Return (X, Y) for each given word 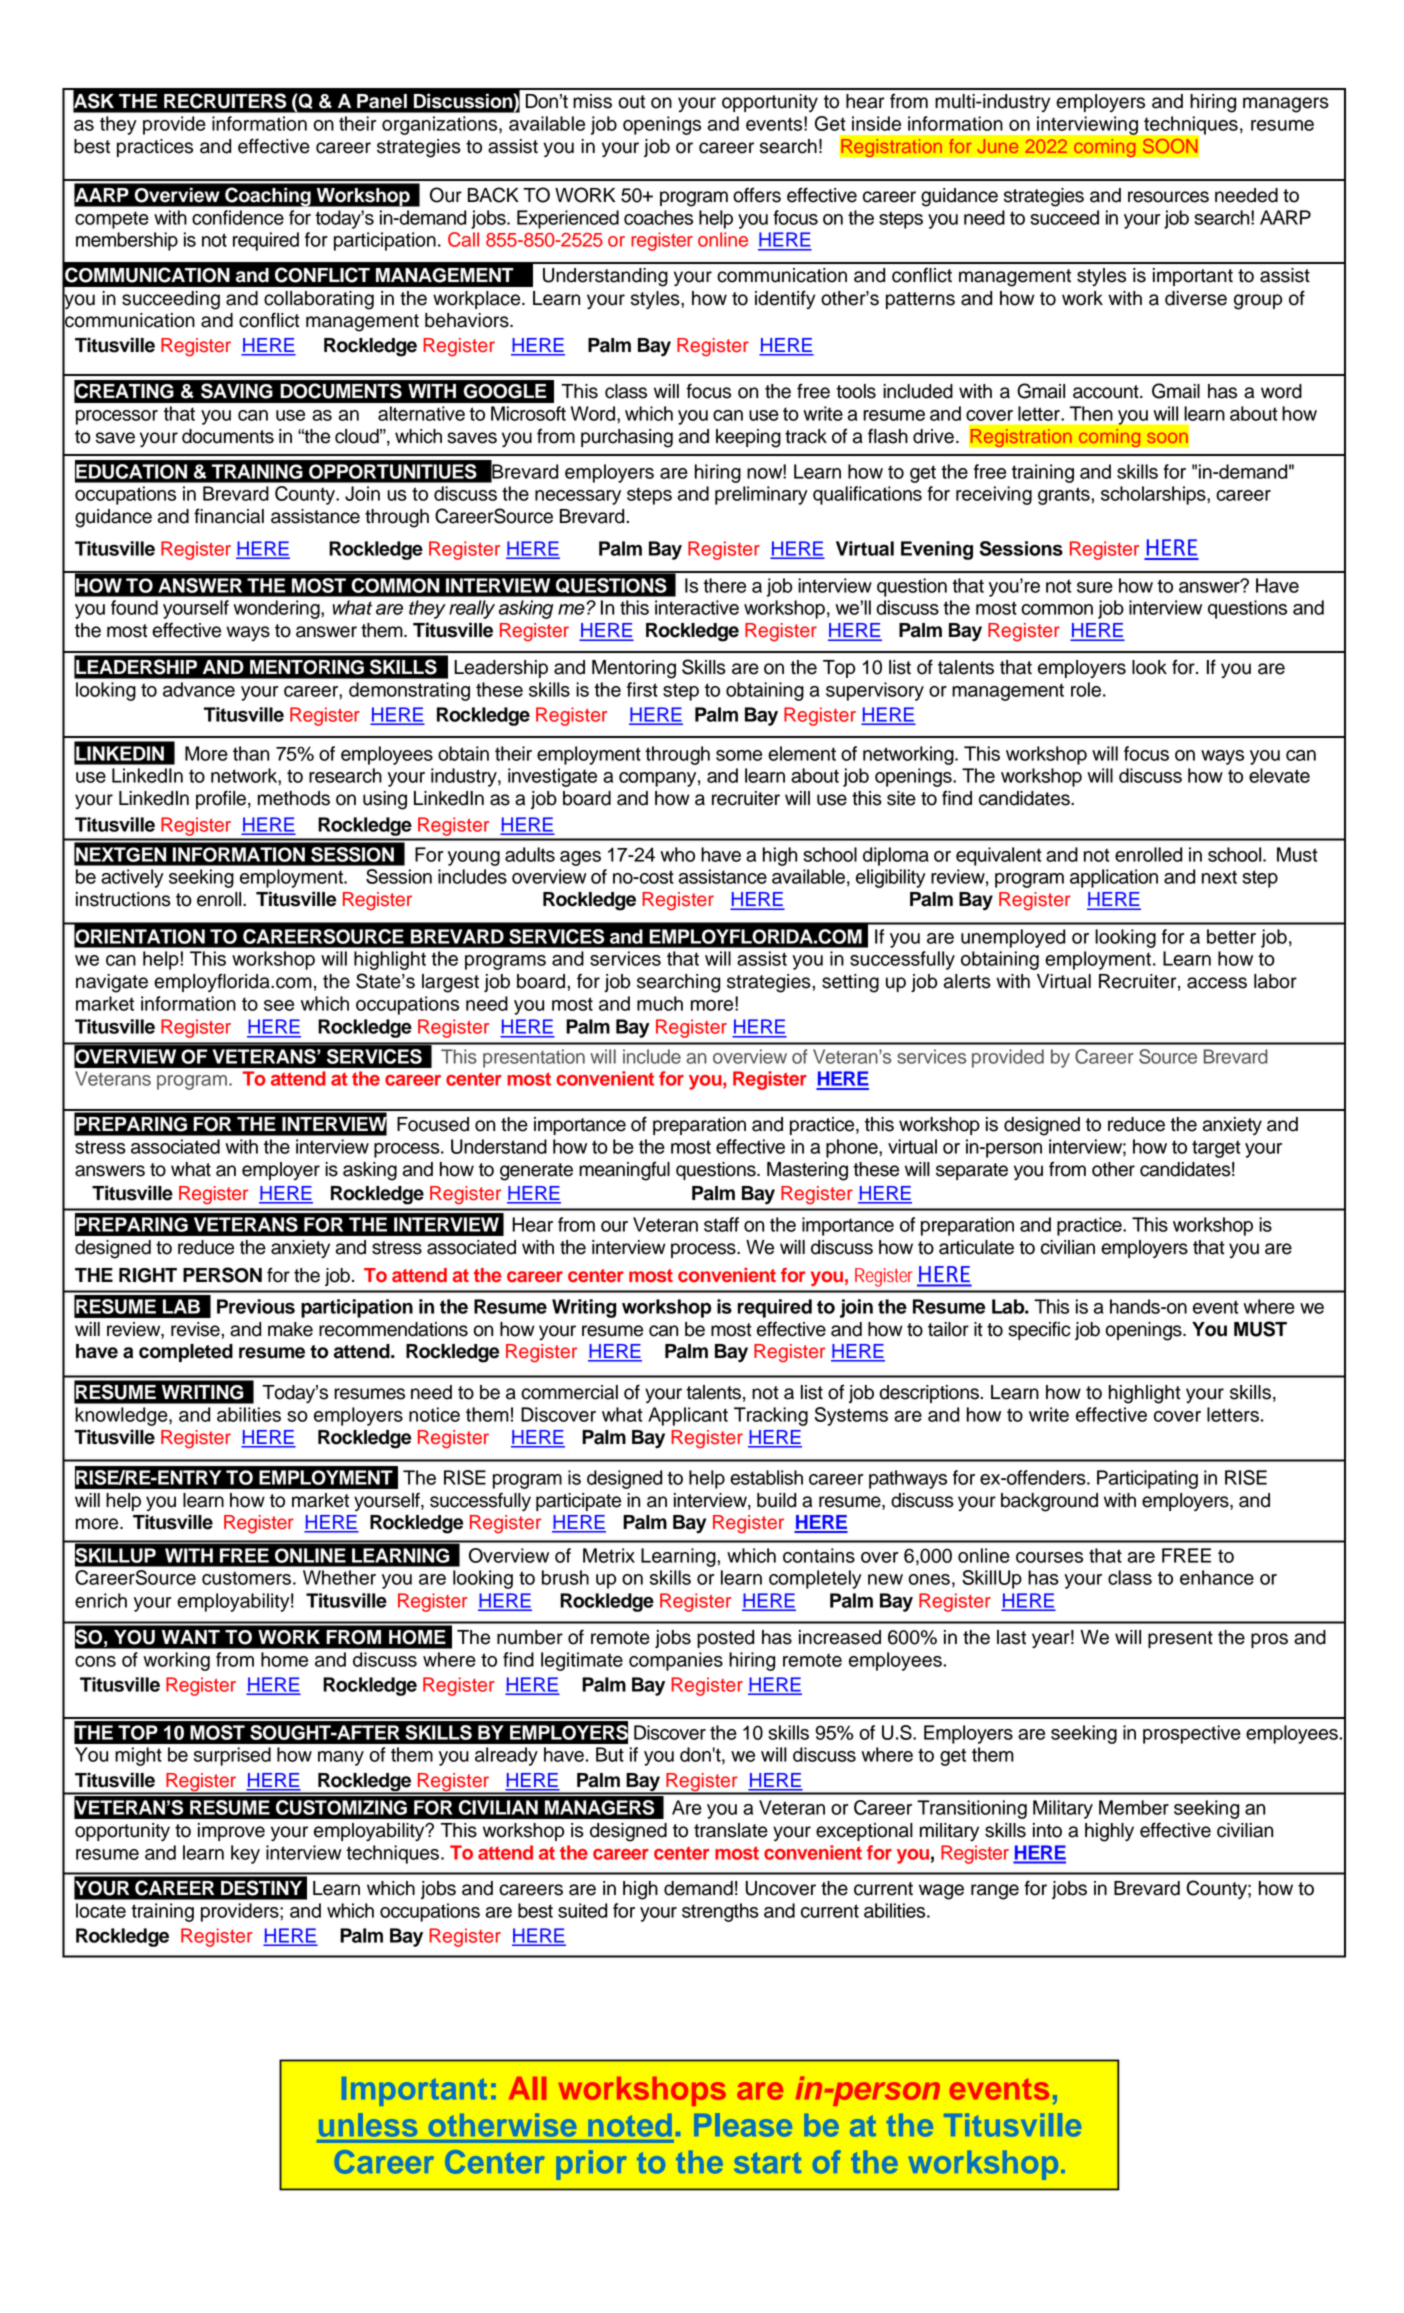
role (1086, 689)
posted (725, 1639)
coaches (658, 217)
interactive (697, 607)
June (997, 146)
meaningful (624, 1171)
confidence (238, 217)
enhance (1217, 1577)
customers (246, 1578)
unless (368, 2125)
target (1216, 1149)
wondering (277, 609)
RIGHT (148, 1275)
